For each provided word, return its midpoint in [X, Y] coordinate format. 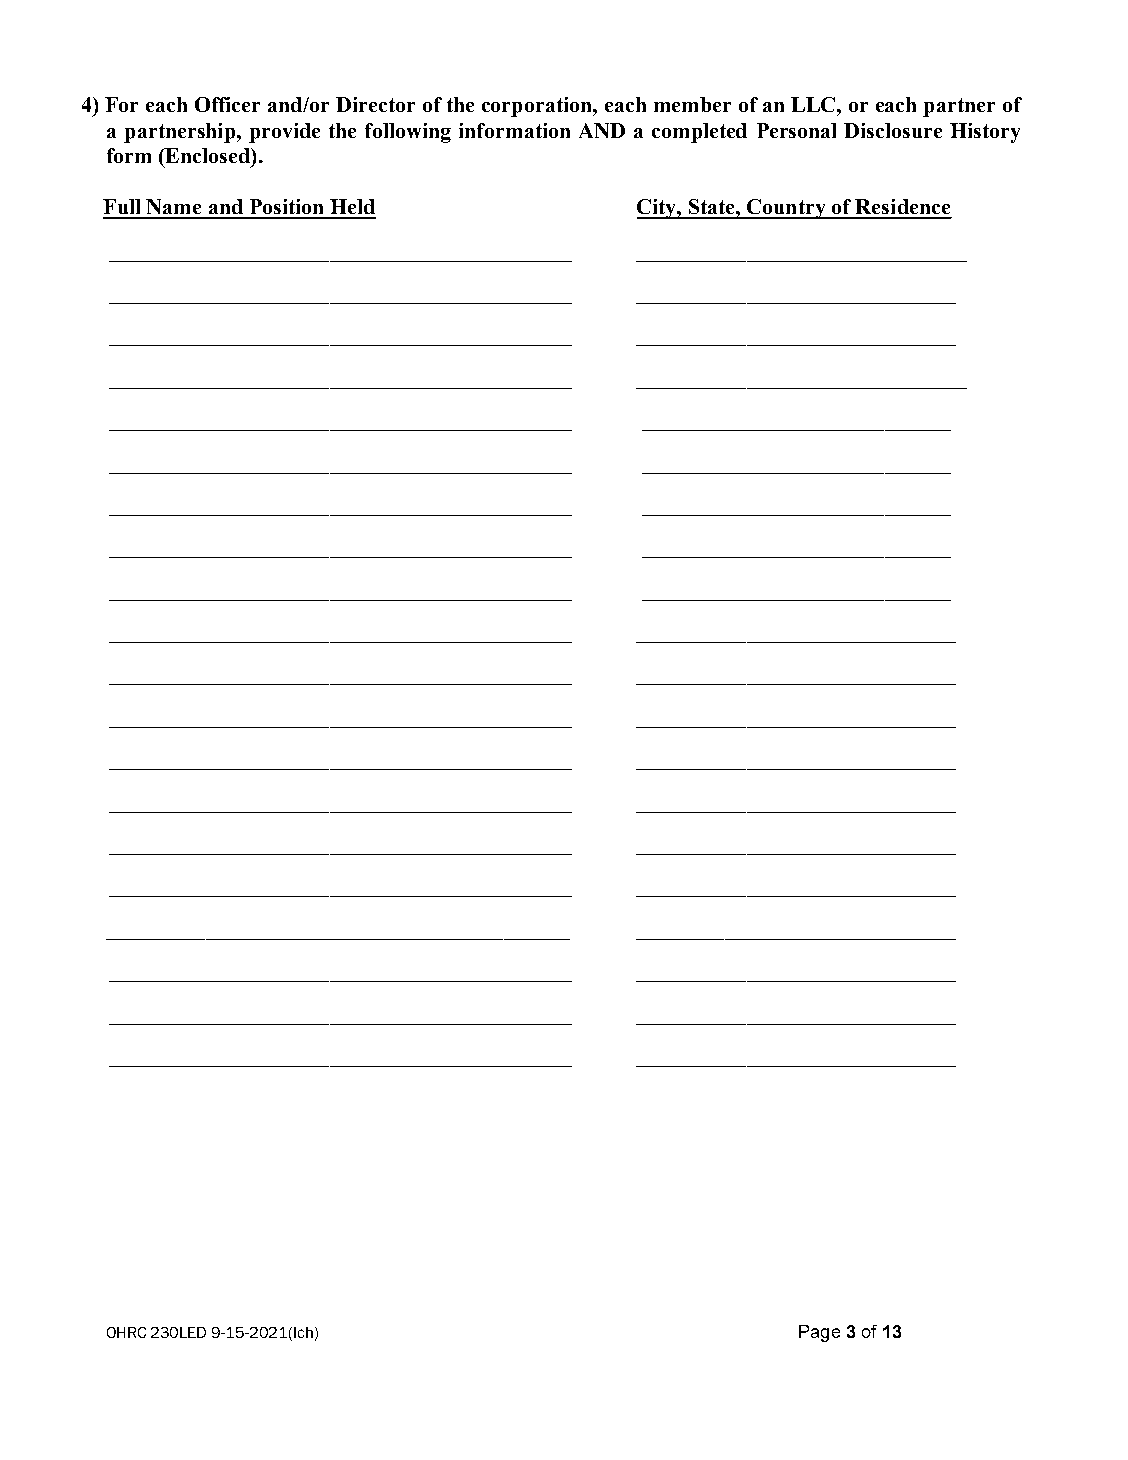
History [985, 133]
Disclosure [893, 130]
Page [819, 1333]
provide [284, 133]
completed [699, 133]
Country [787, 209]
